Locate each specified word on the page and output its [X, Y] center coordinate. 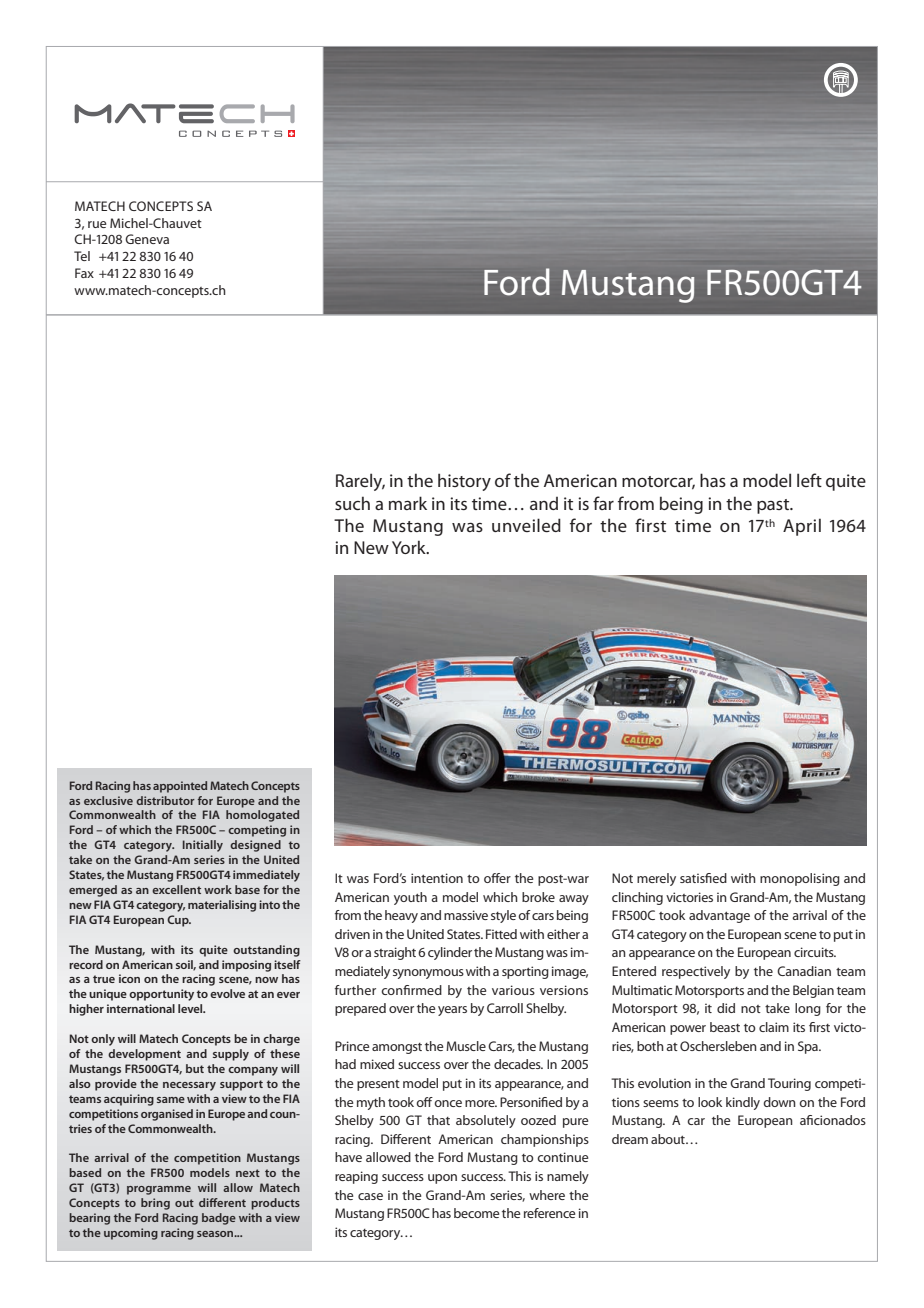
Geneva [147, 239]
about [669, 1139]
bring [155, 1204]
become [476, 1213]
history [464, 482]
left [809, 480]
